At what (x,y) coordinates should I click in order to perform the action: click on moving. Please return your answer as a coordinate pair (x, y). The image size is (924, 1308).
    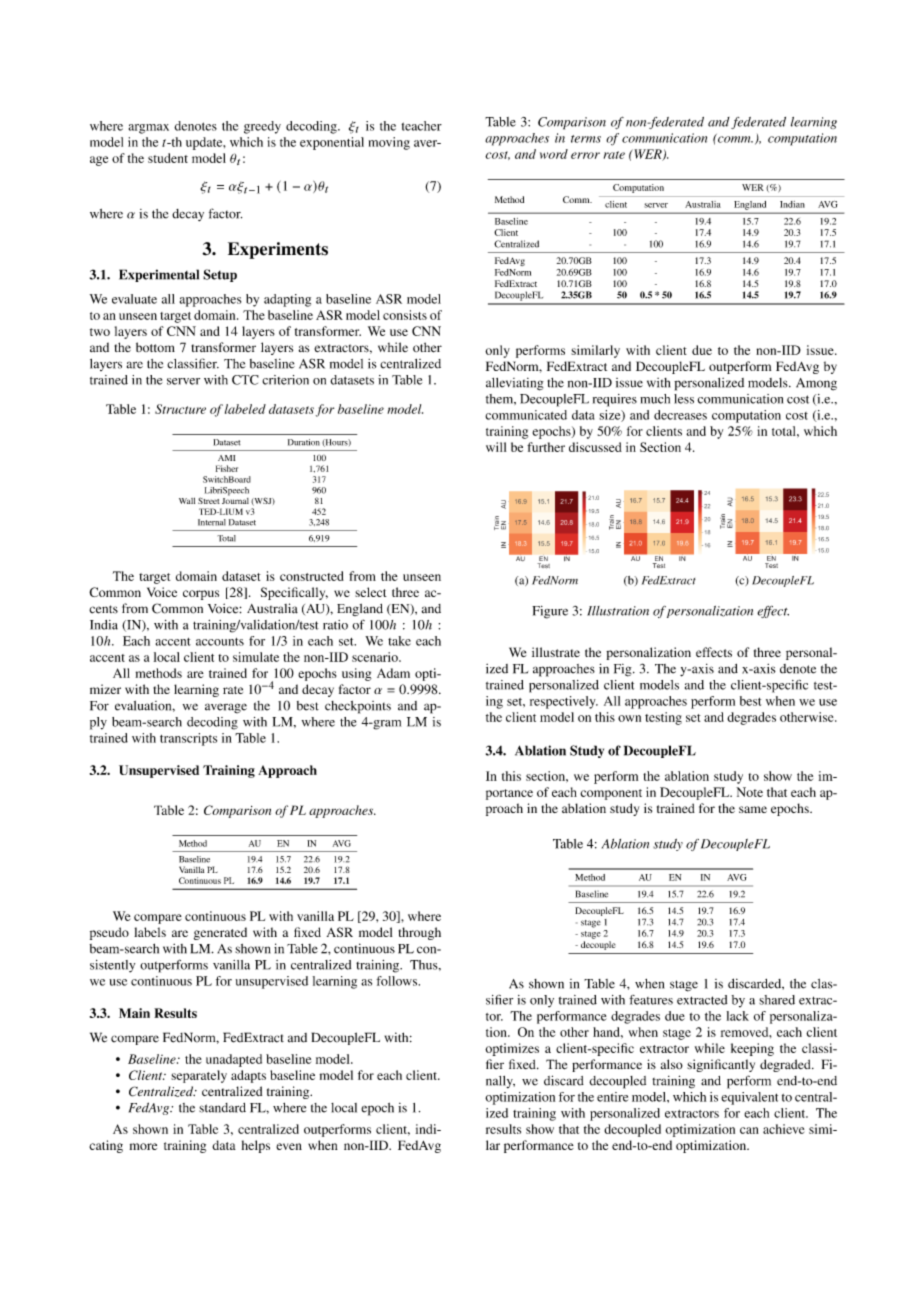
    Looking at the image, I should click on (389, 143).
